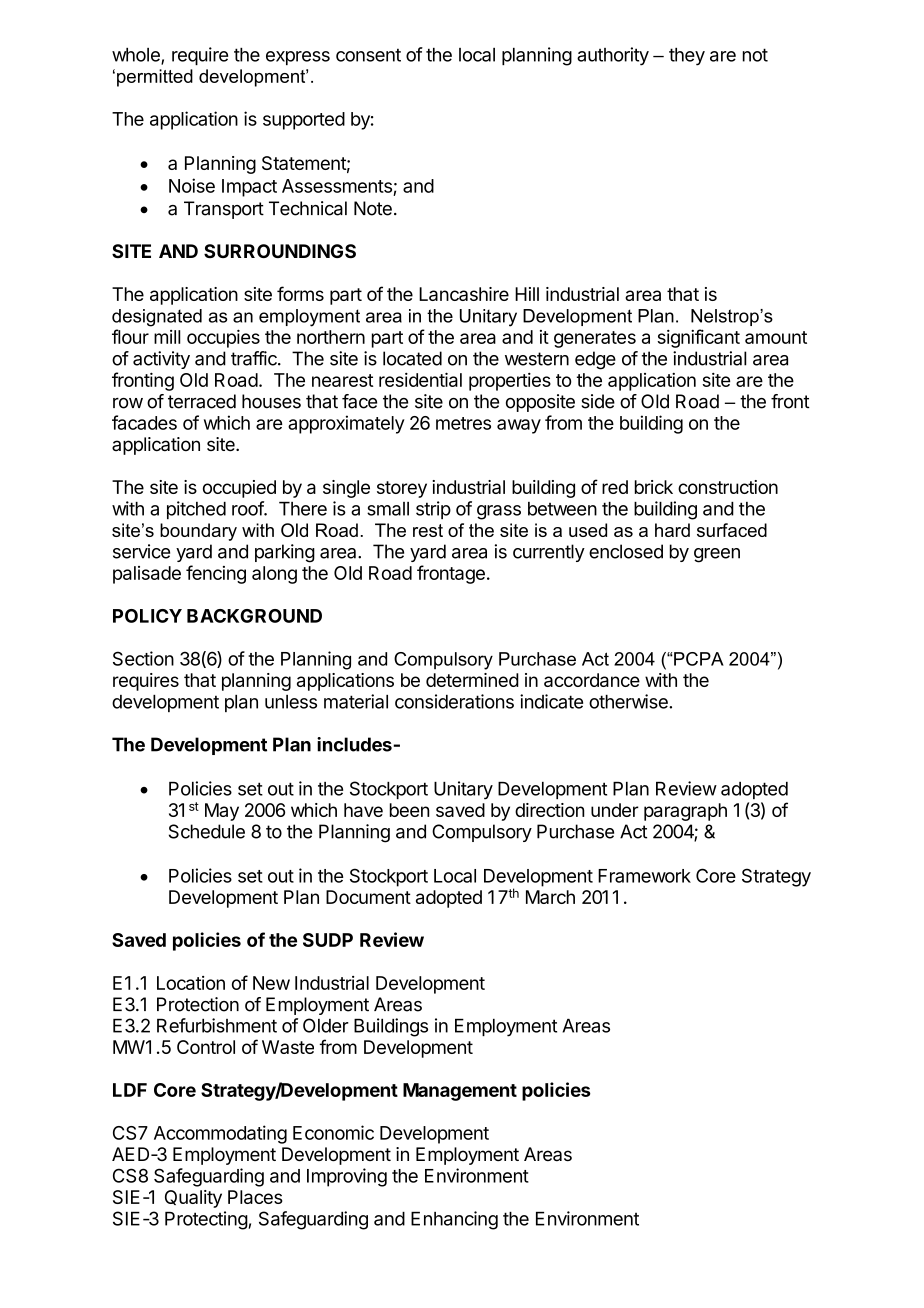 This document has height=1308, width=924. What do you see at coordinates (728, 487) in the document?
I see `construction` at bounding box center [728, 487].
